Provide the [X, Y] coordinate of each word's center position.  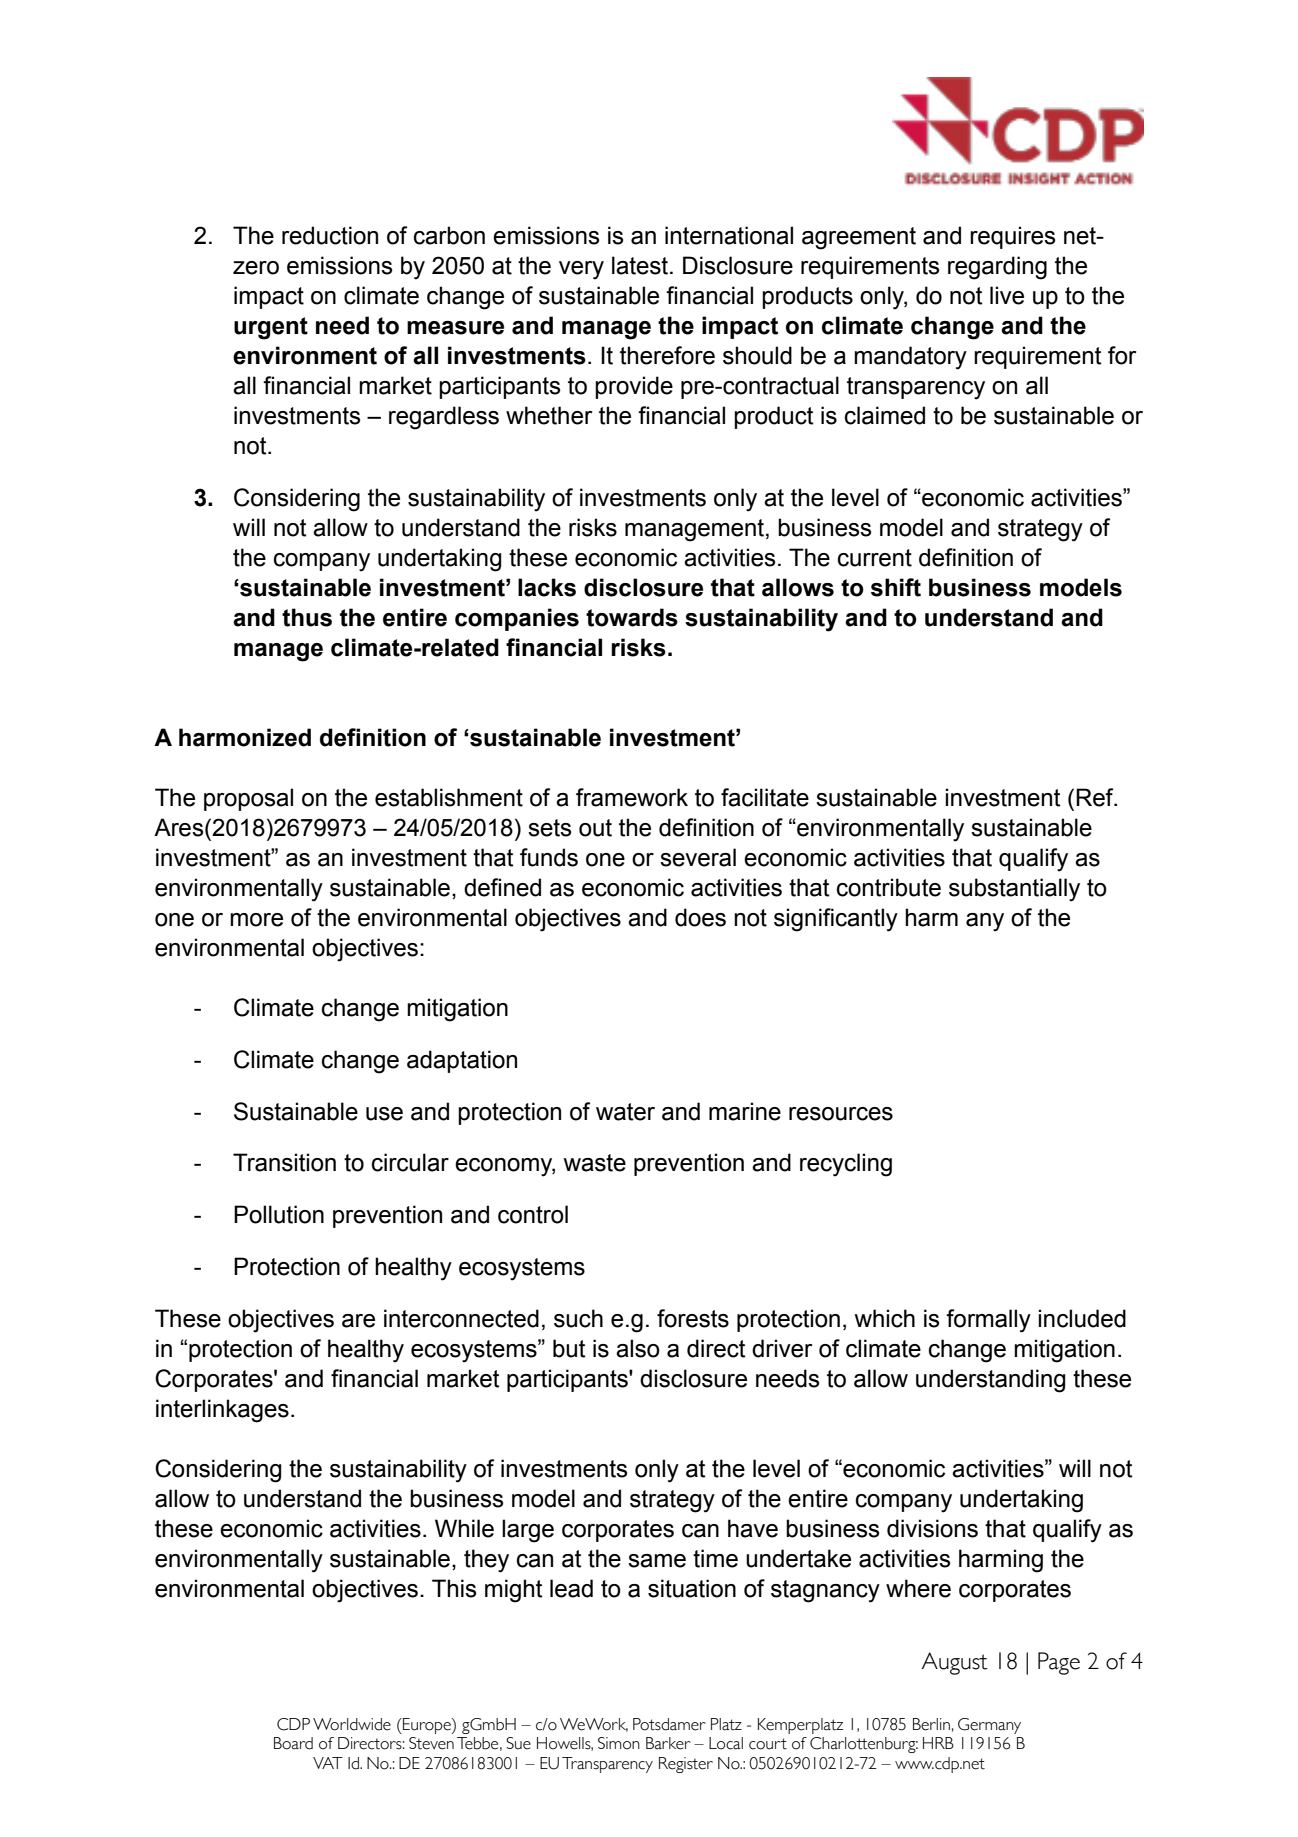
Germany [989, 1726]
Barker [668, 1743]
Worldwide [352, 1724]
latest [640, 265]
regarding [997, 268]
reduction [330, 235]
